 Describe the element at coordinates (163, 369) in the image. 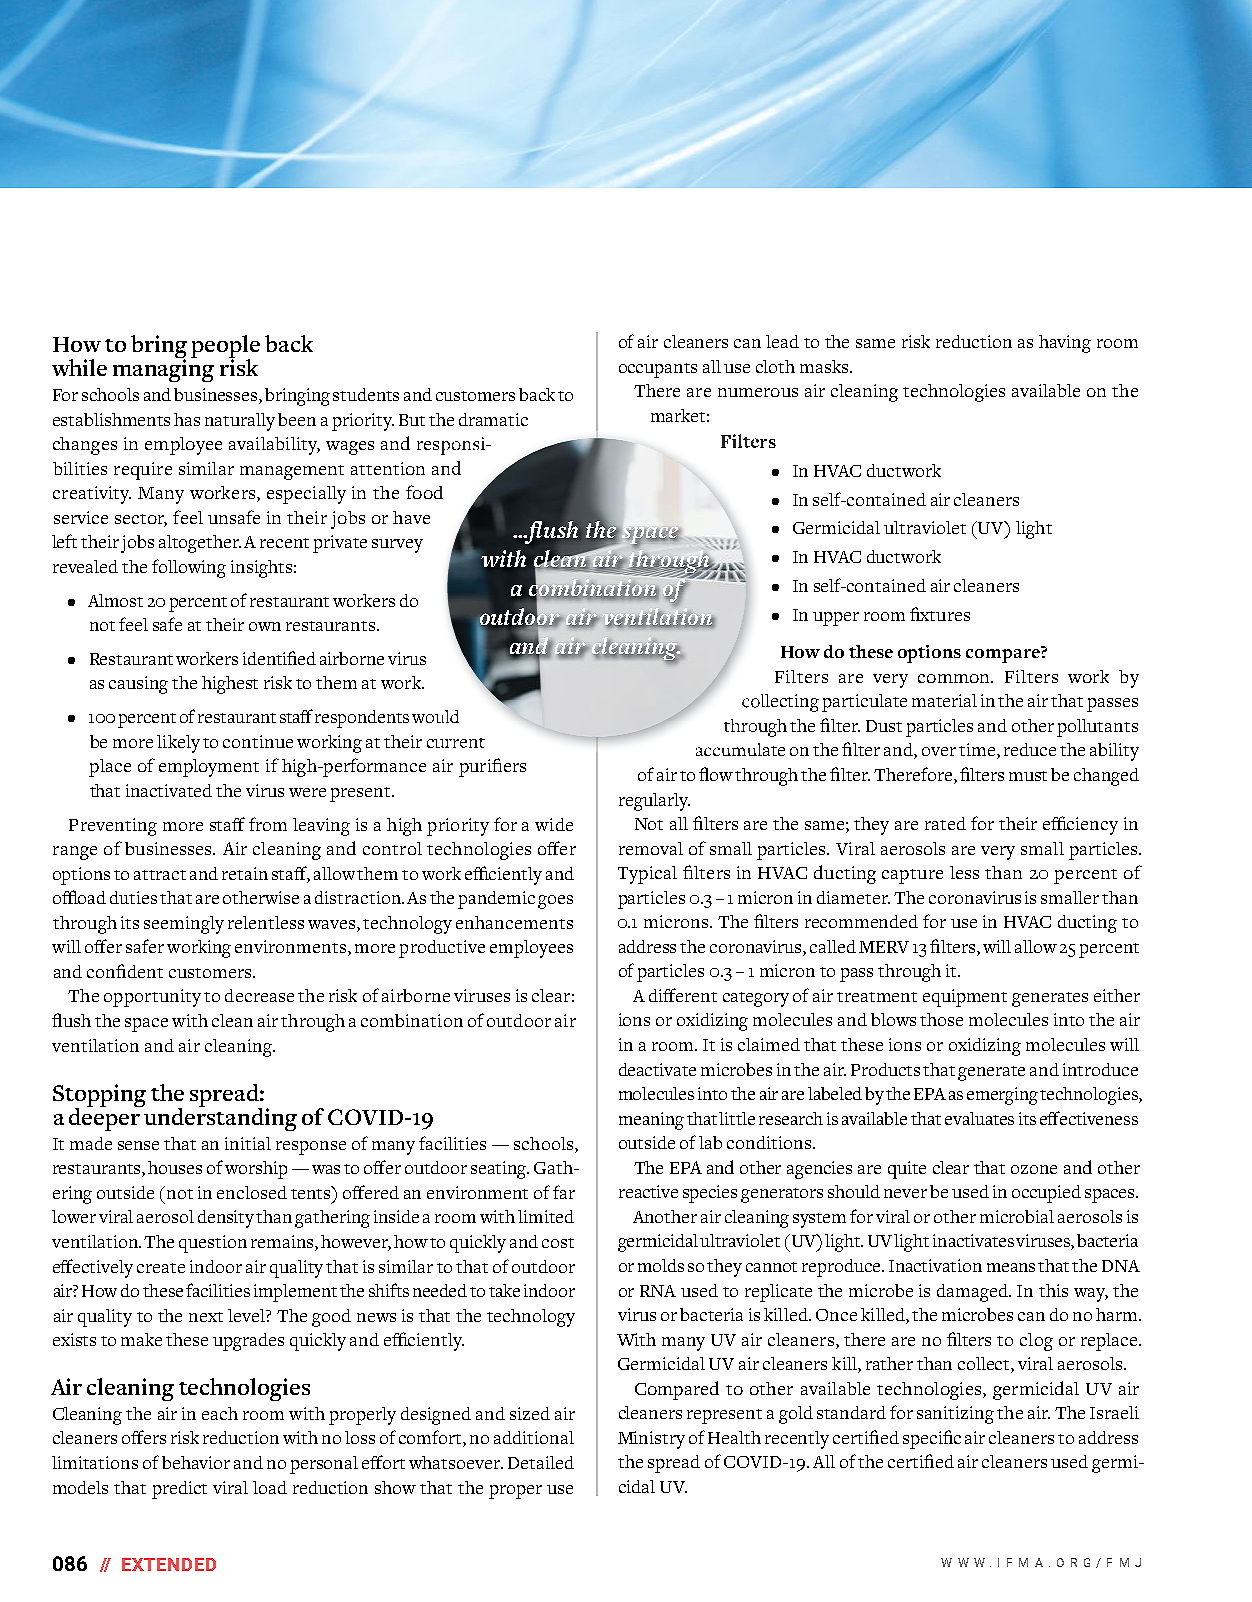

I see `managing` at that location.
